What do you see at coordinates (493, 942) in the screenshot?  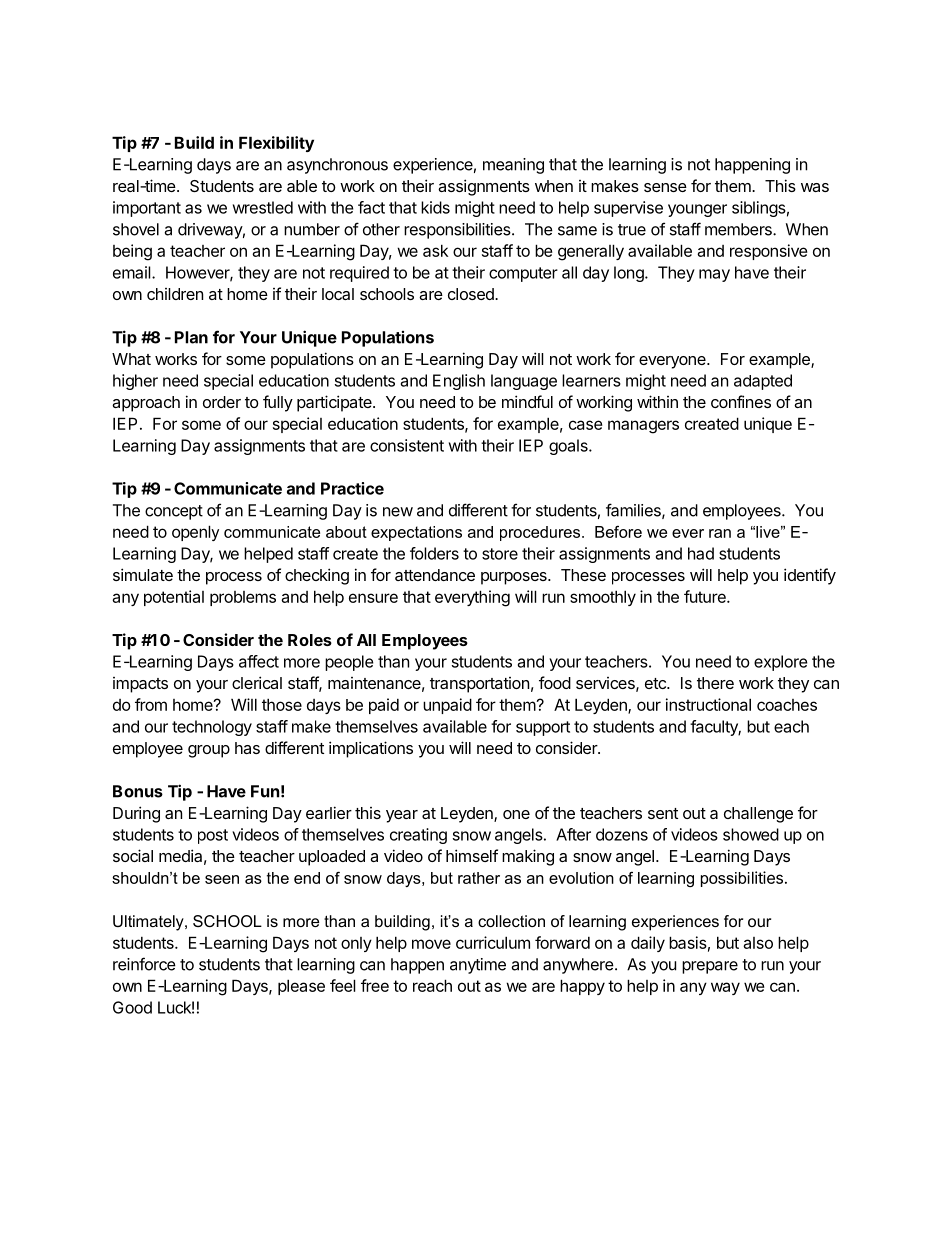 I see `curriculum` at bounding box center [493, 942].
